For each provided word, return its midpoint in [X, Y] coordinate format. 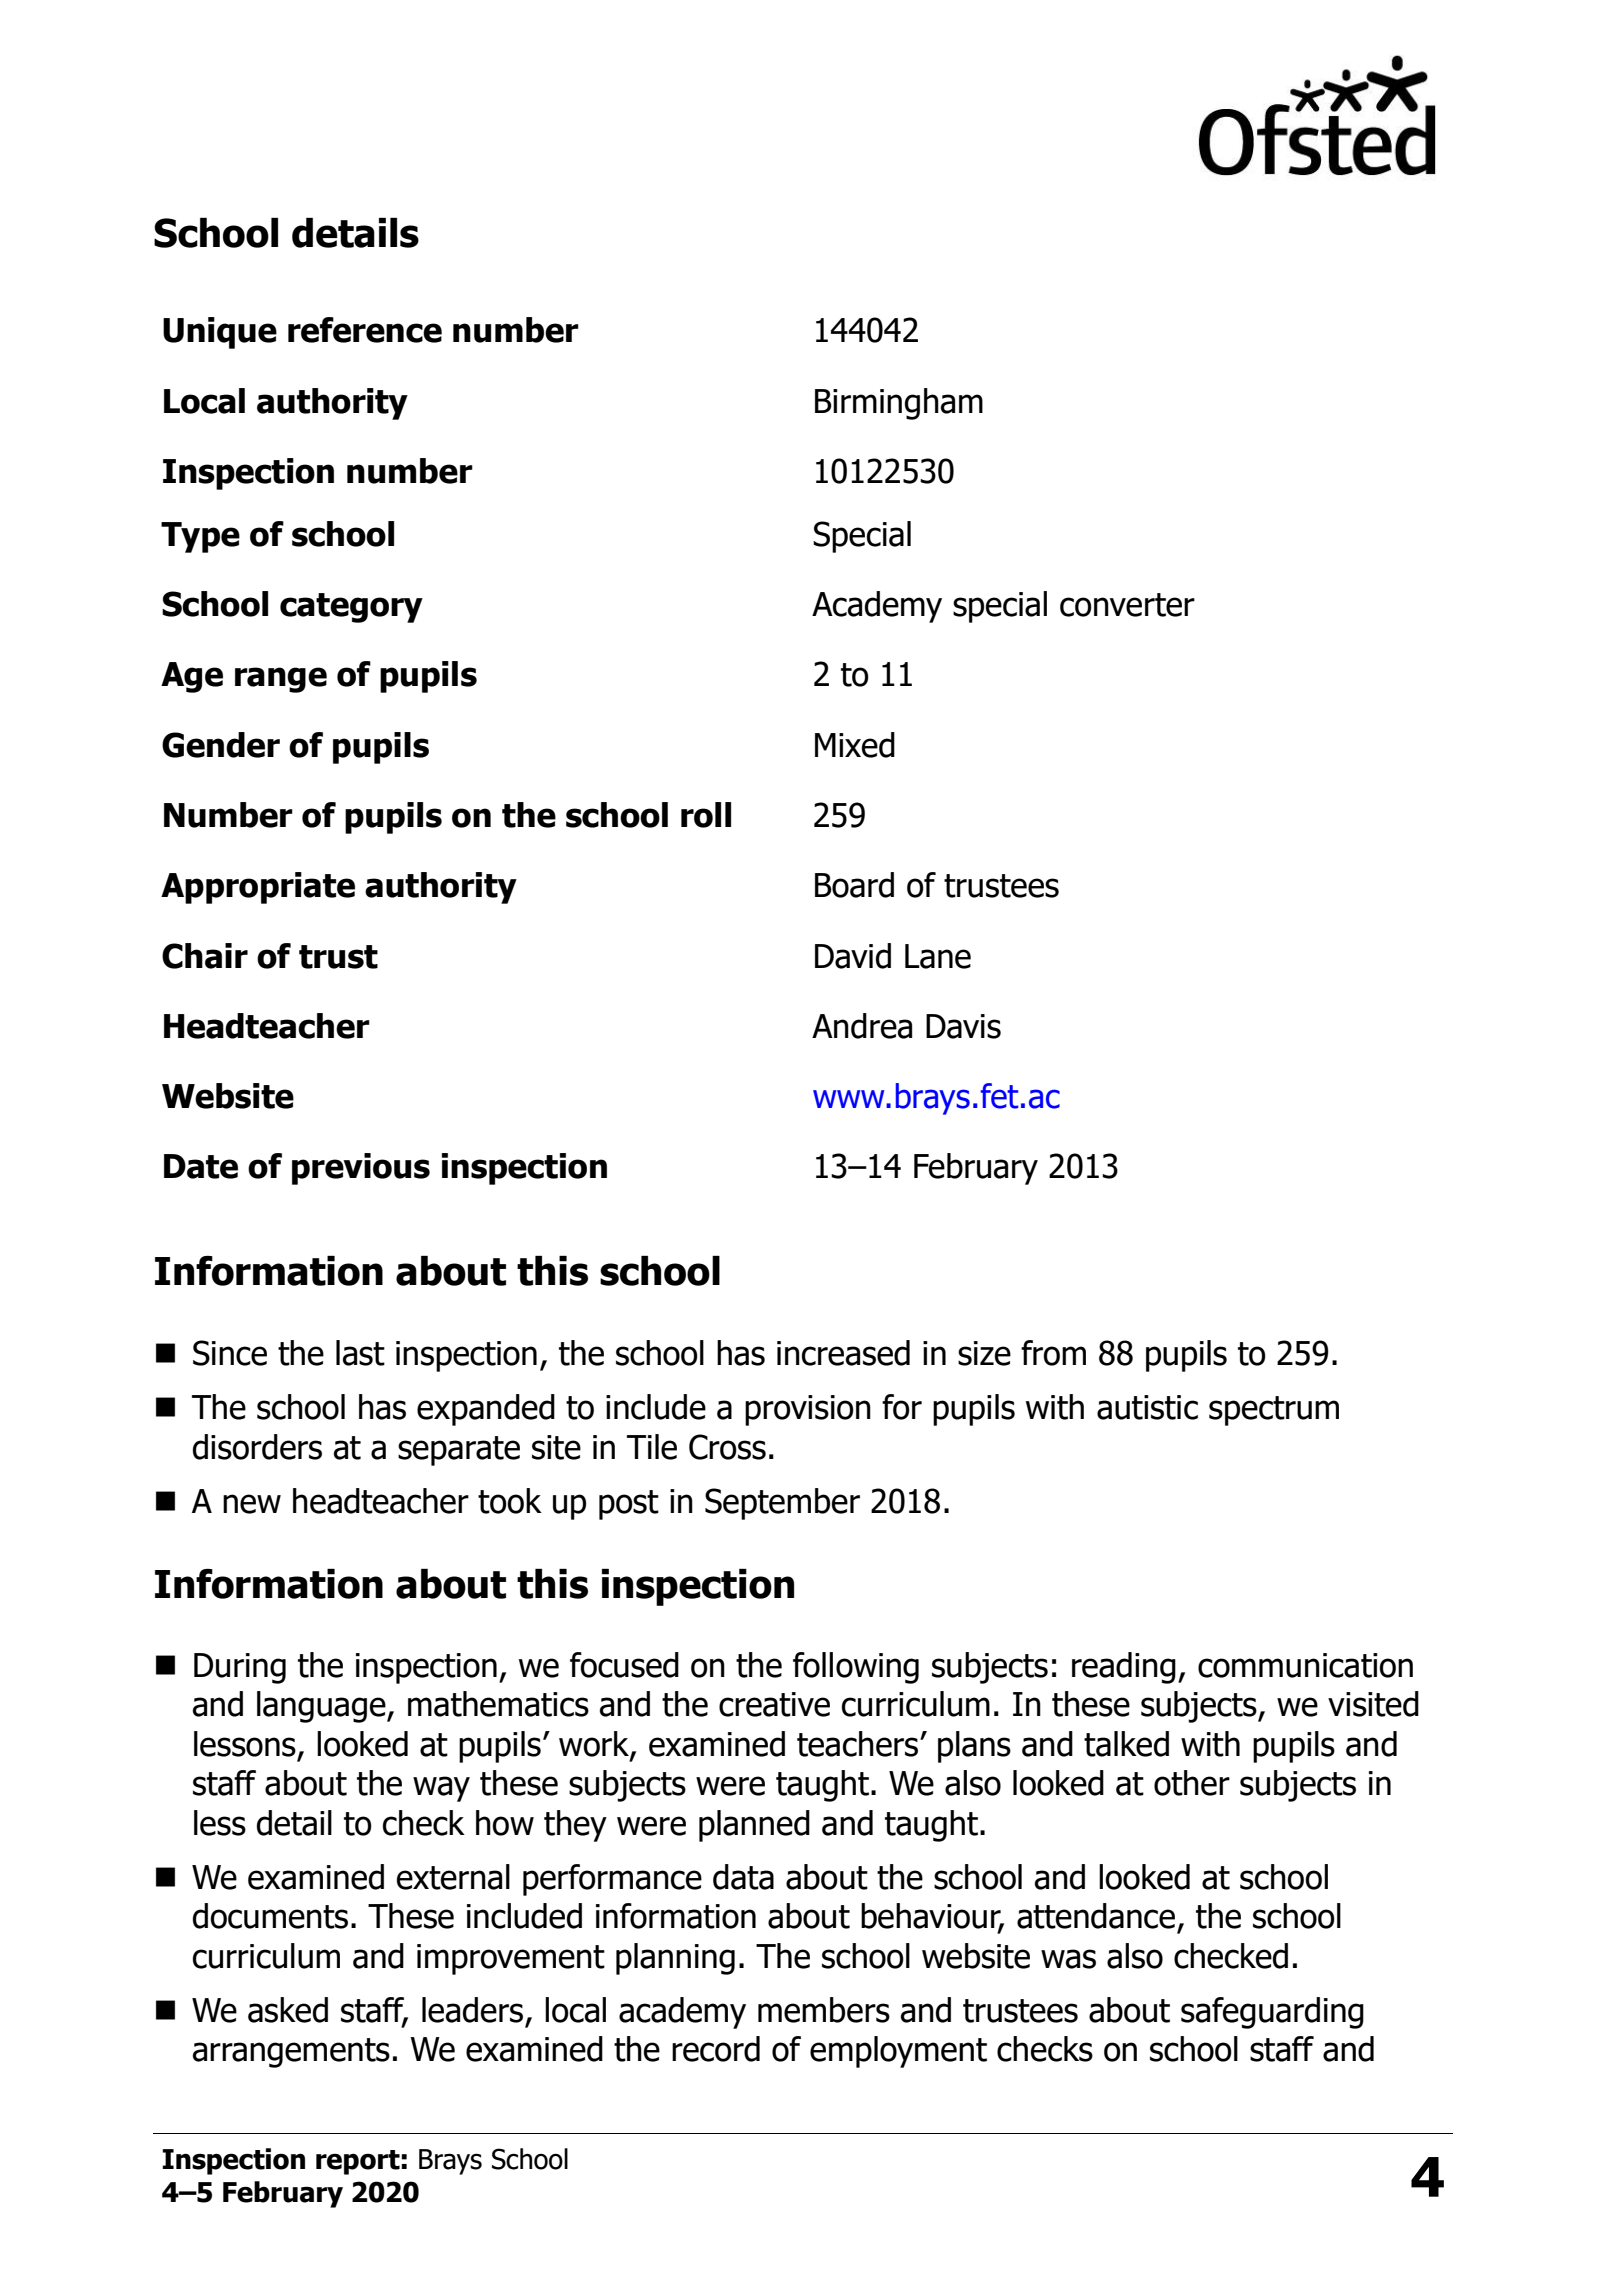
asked [288, 2010]
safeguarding [1272, 2013]
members [824, 2010]
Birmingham [899, 404]
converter [1127, 605]
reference [365, 330]
